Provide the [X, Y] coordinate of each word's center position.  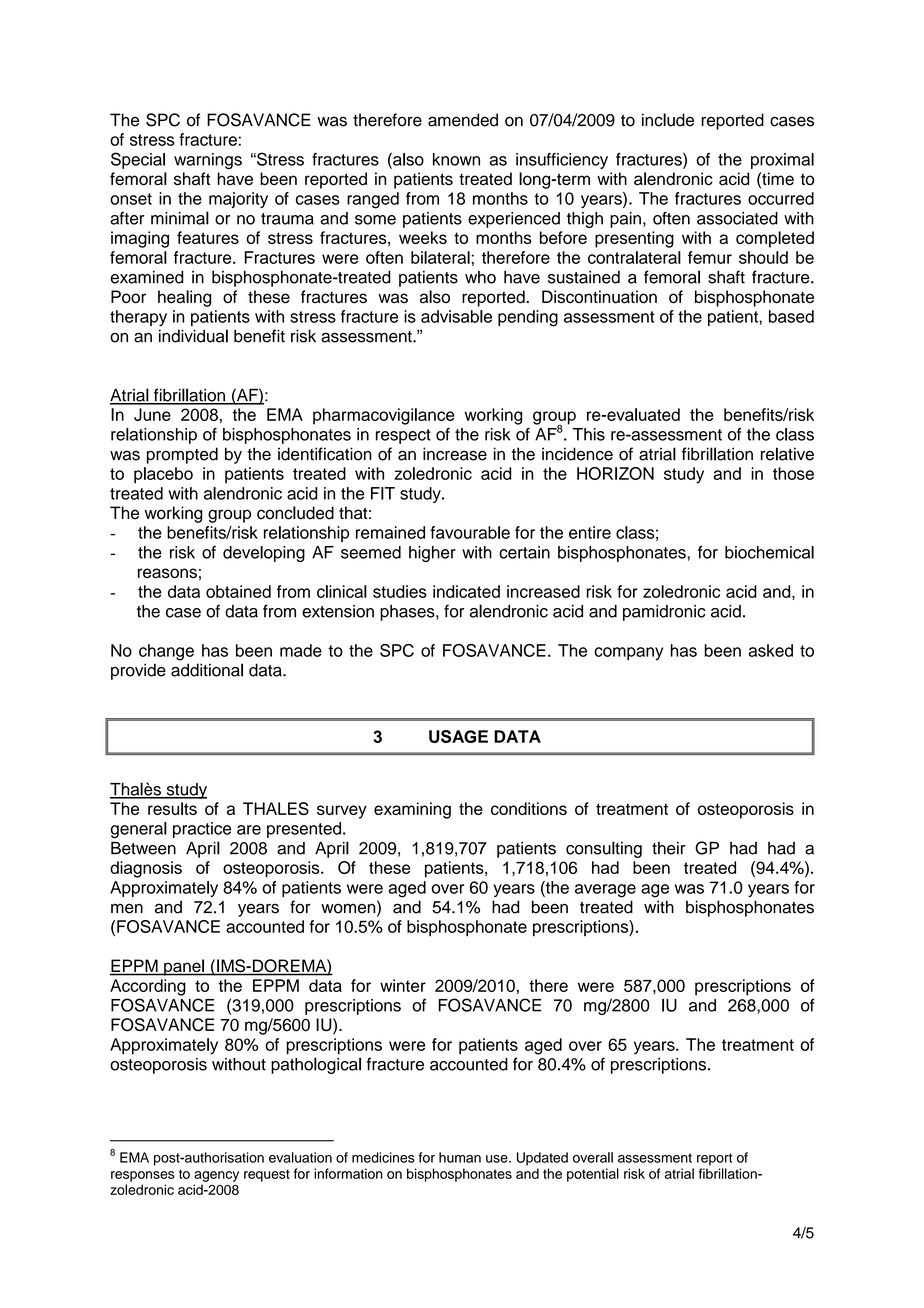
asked [771, 650]
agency [216, 1176]
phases [408, 613]
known [456, 159]
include [668, 120]
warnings [208, 161]
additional [207, 670]
